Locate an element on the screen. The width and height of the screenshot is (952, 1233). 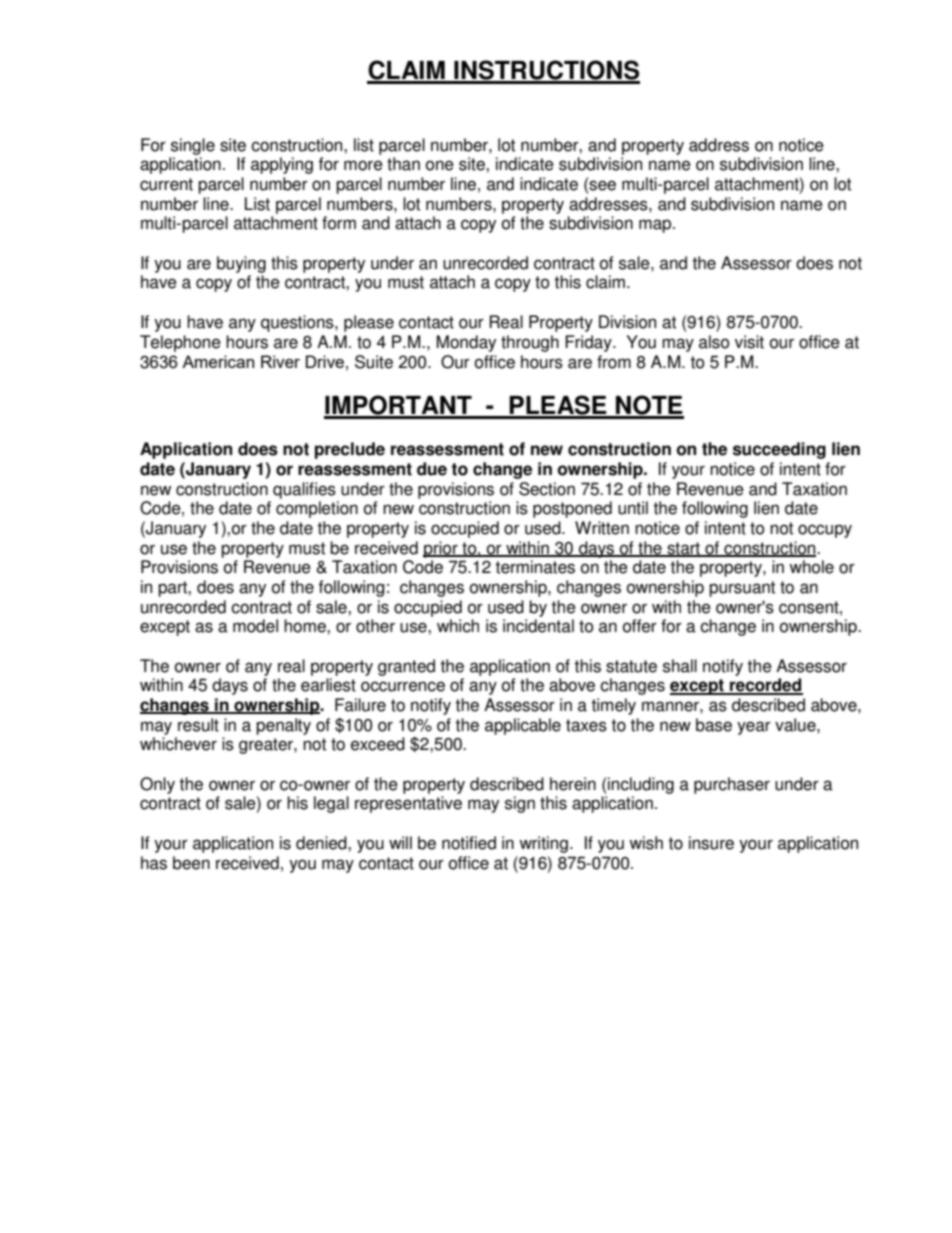
occupy is located at coordinates (825, 531).
